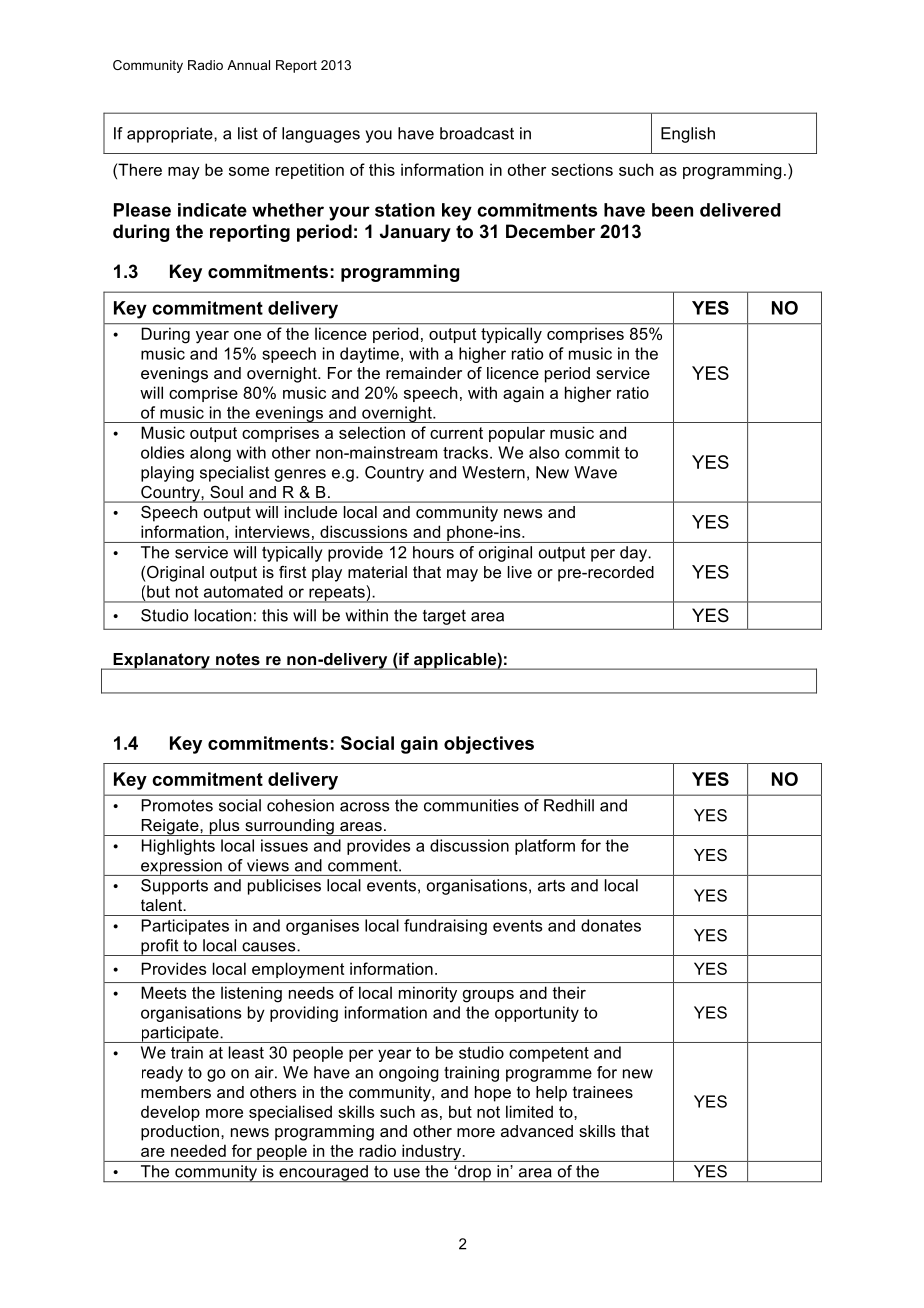 This screenshot has height=1308, width=924. Describe the element at coordinates (171, 135) in the screenshot. I see `appropriate` at that location.
